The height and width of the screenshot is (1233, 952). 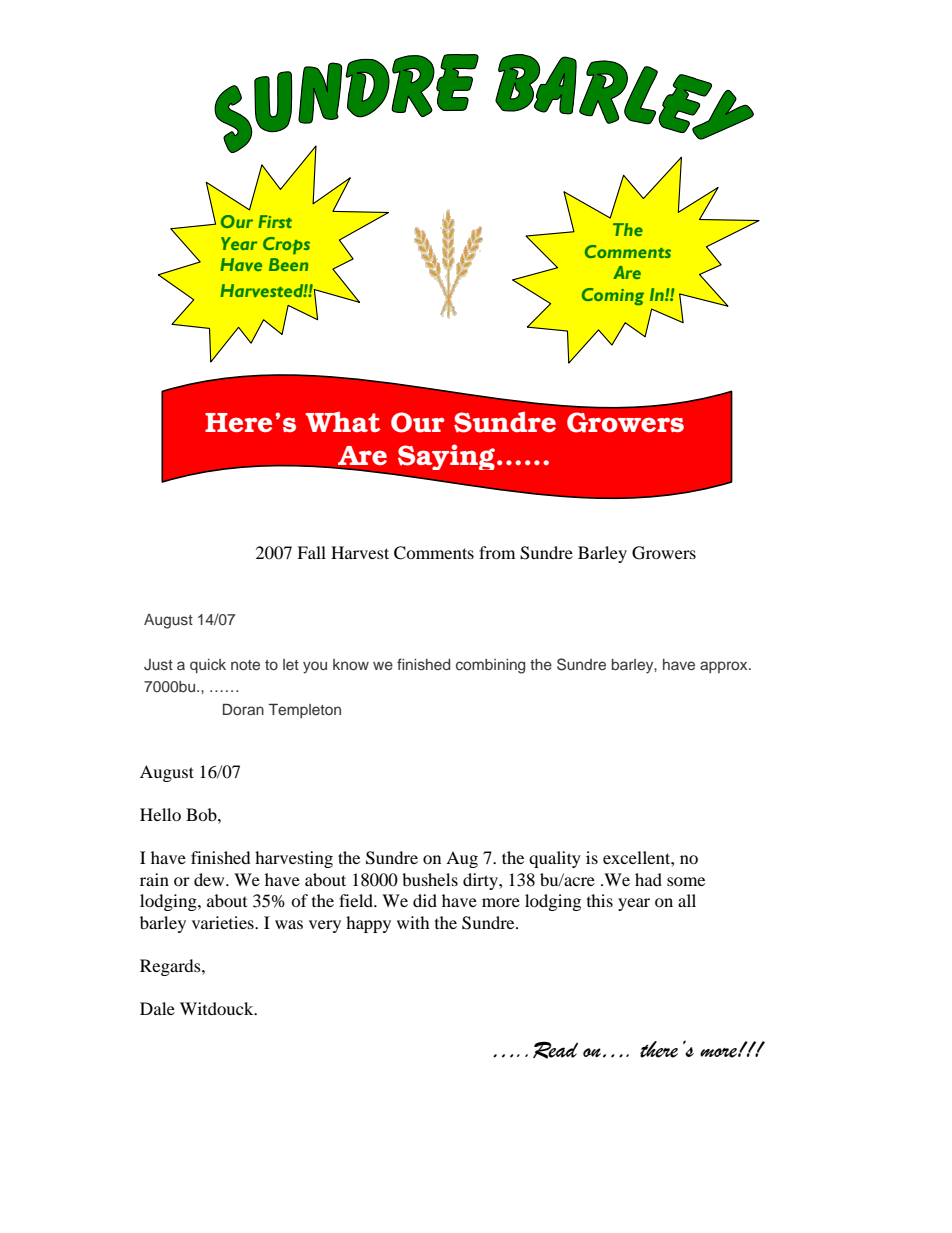 What do you see at coordinates (343, 421) in the screenshot?
I see `What` at bounding box center [343, 421].
